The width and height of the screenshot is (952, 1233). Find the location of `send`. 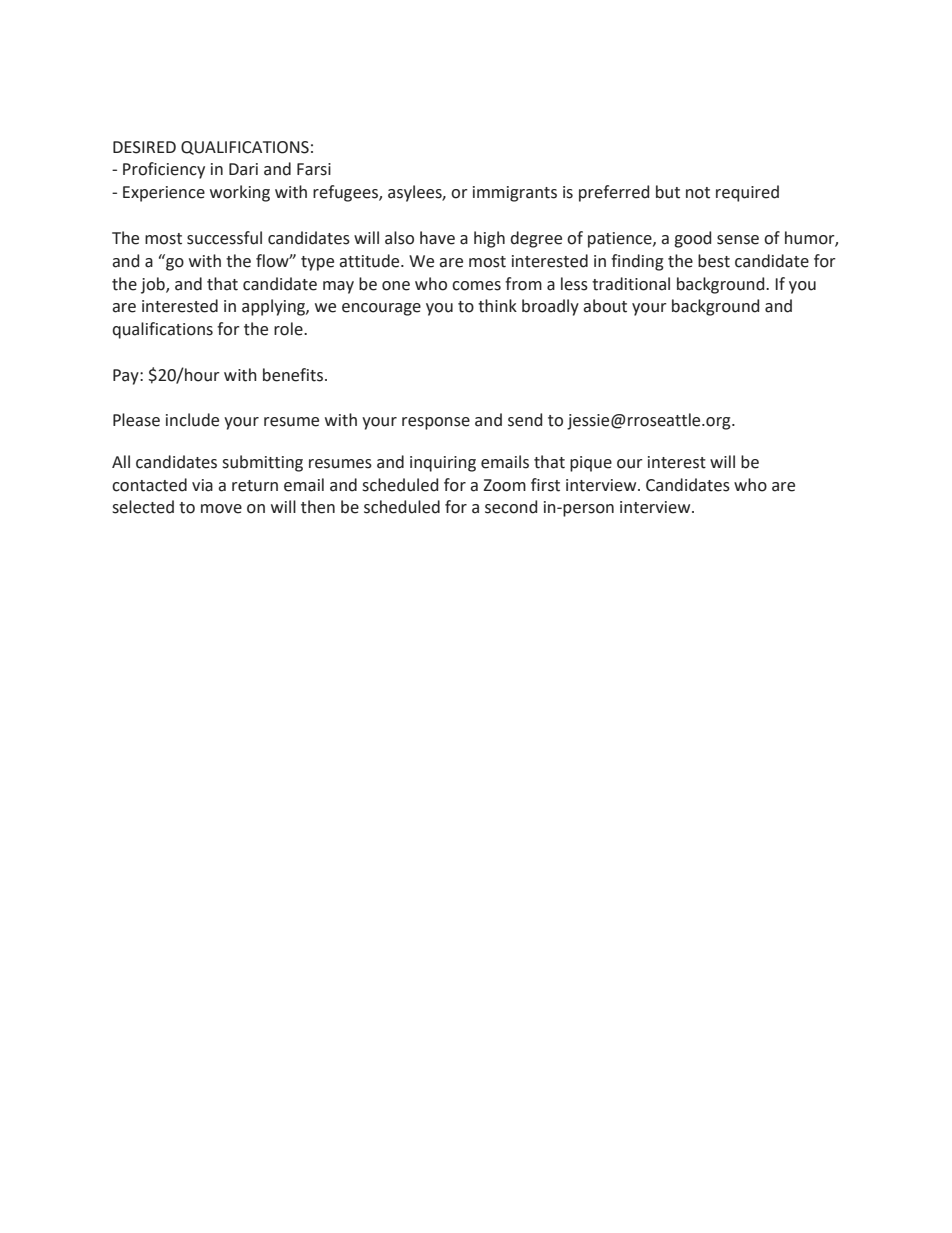

send is located at coordinates (525, 420).
